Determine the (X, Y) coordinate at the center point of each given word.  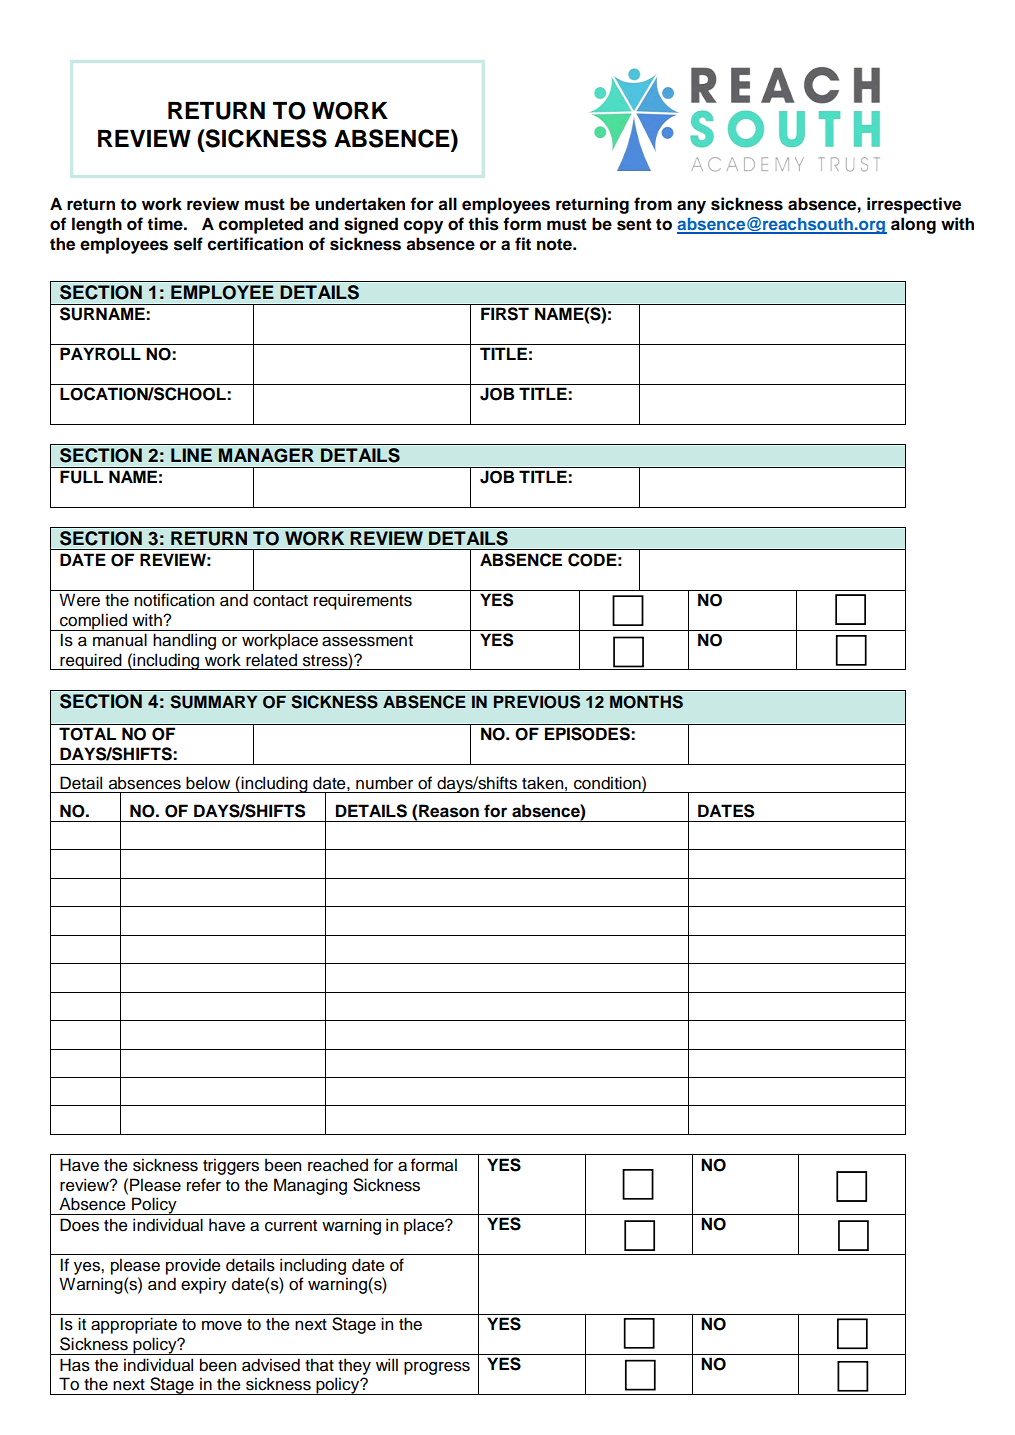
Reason (449, 811)
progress (437, 1368)
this (483, 224)
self (188, 244)
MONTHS (646, 702)
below (208, 783)
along (913, 225)
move (222, 1326)
